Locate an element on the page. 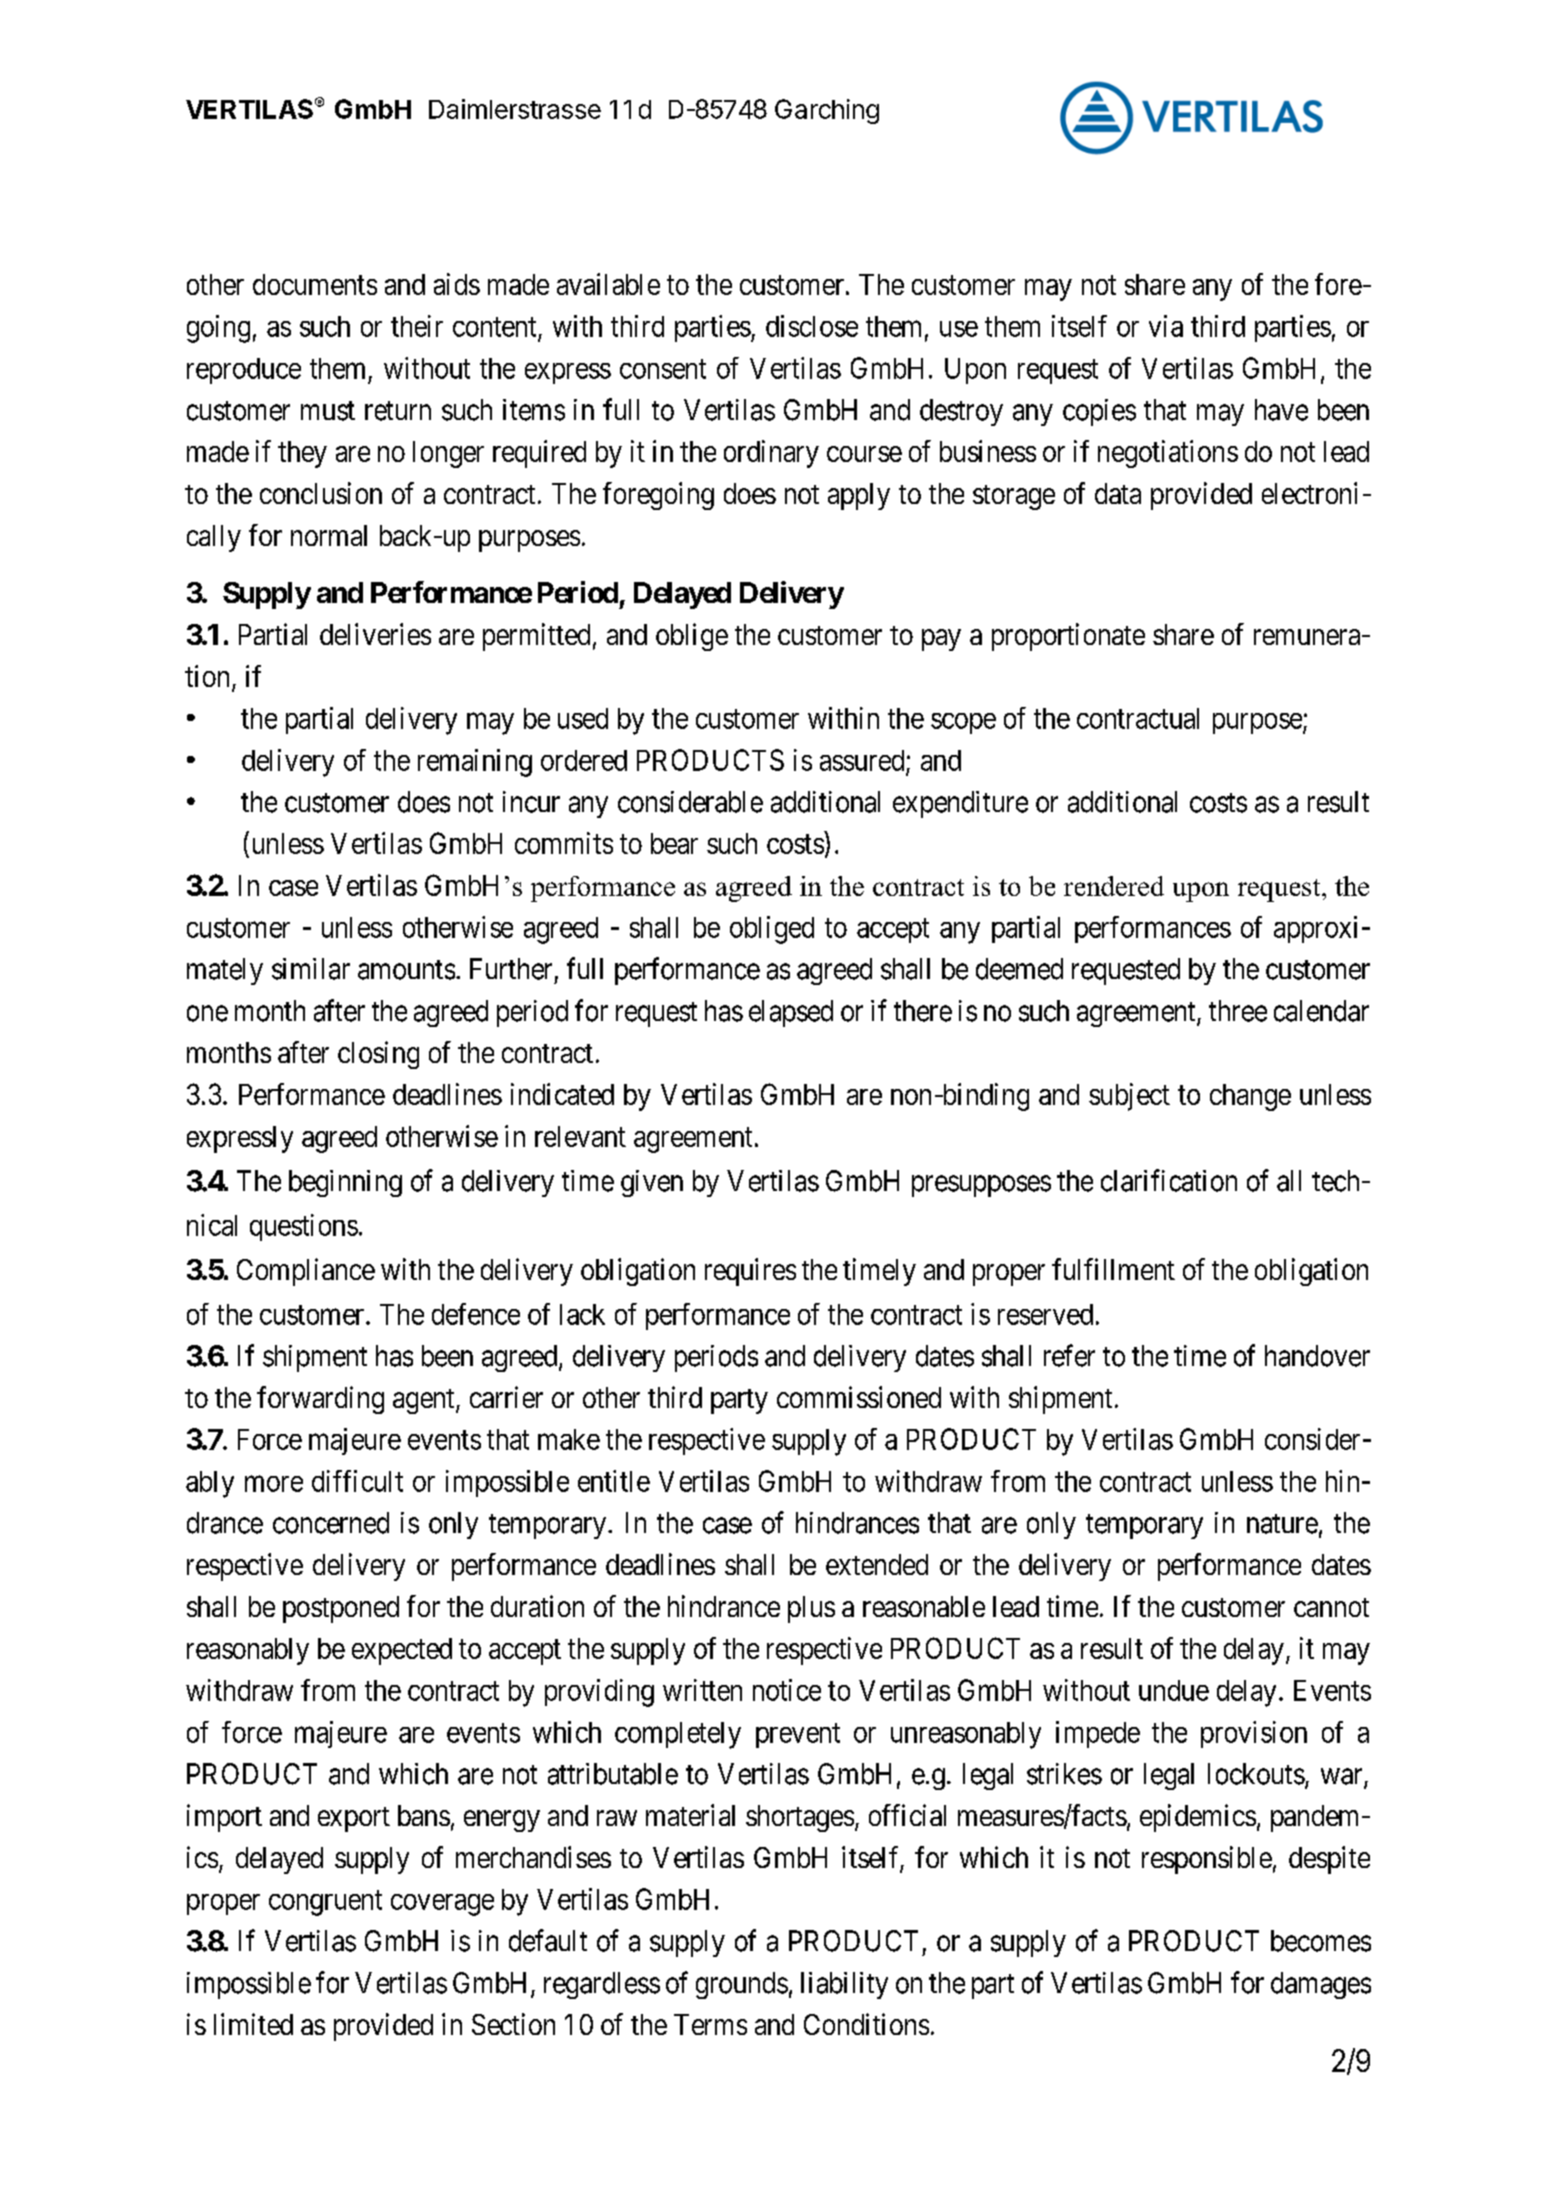  forwarding is located at coordinates (320, 1400).
